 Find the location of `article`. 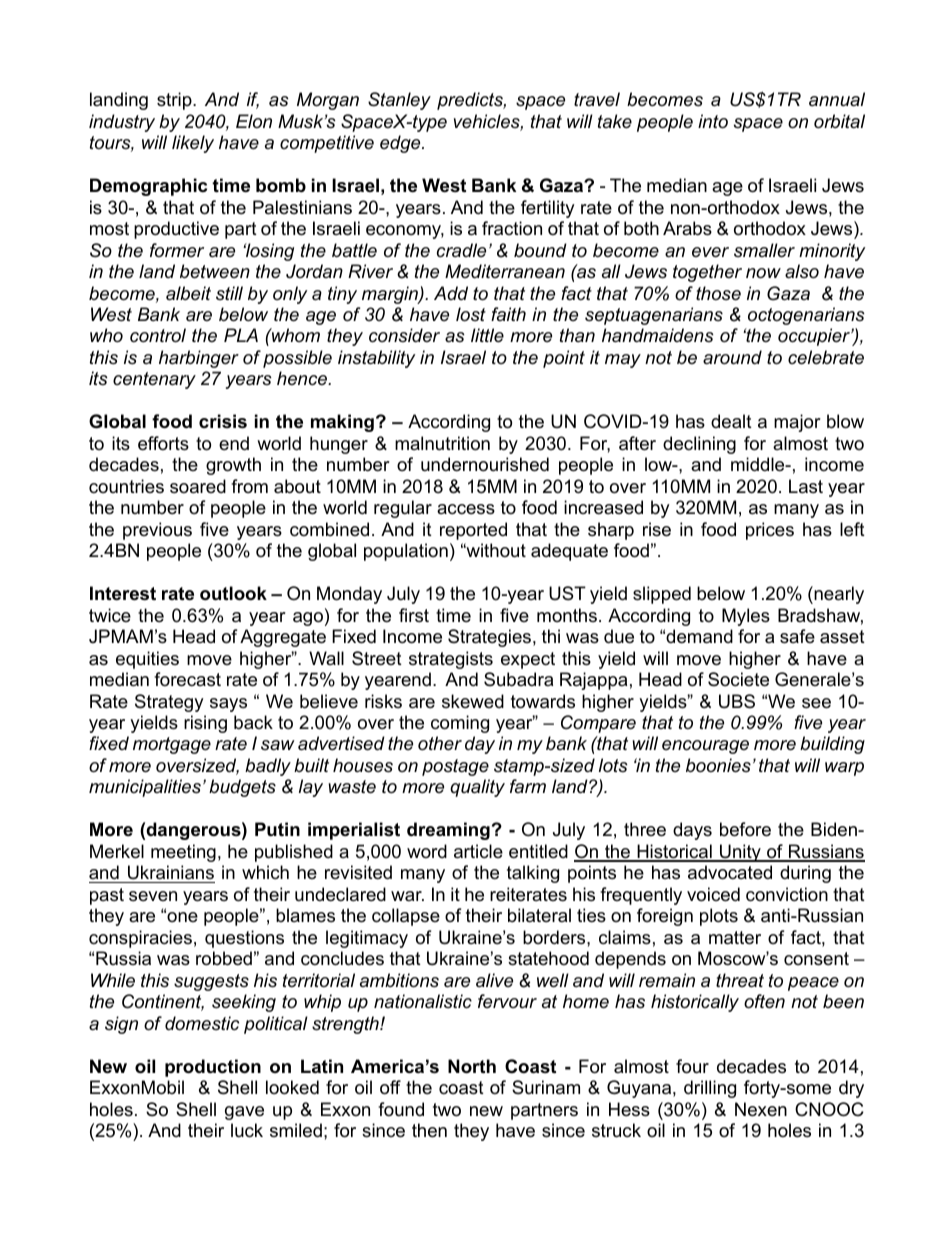

article is located at coordinates (478, 851).
